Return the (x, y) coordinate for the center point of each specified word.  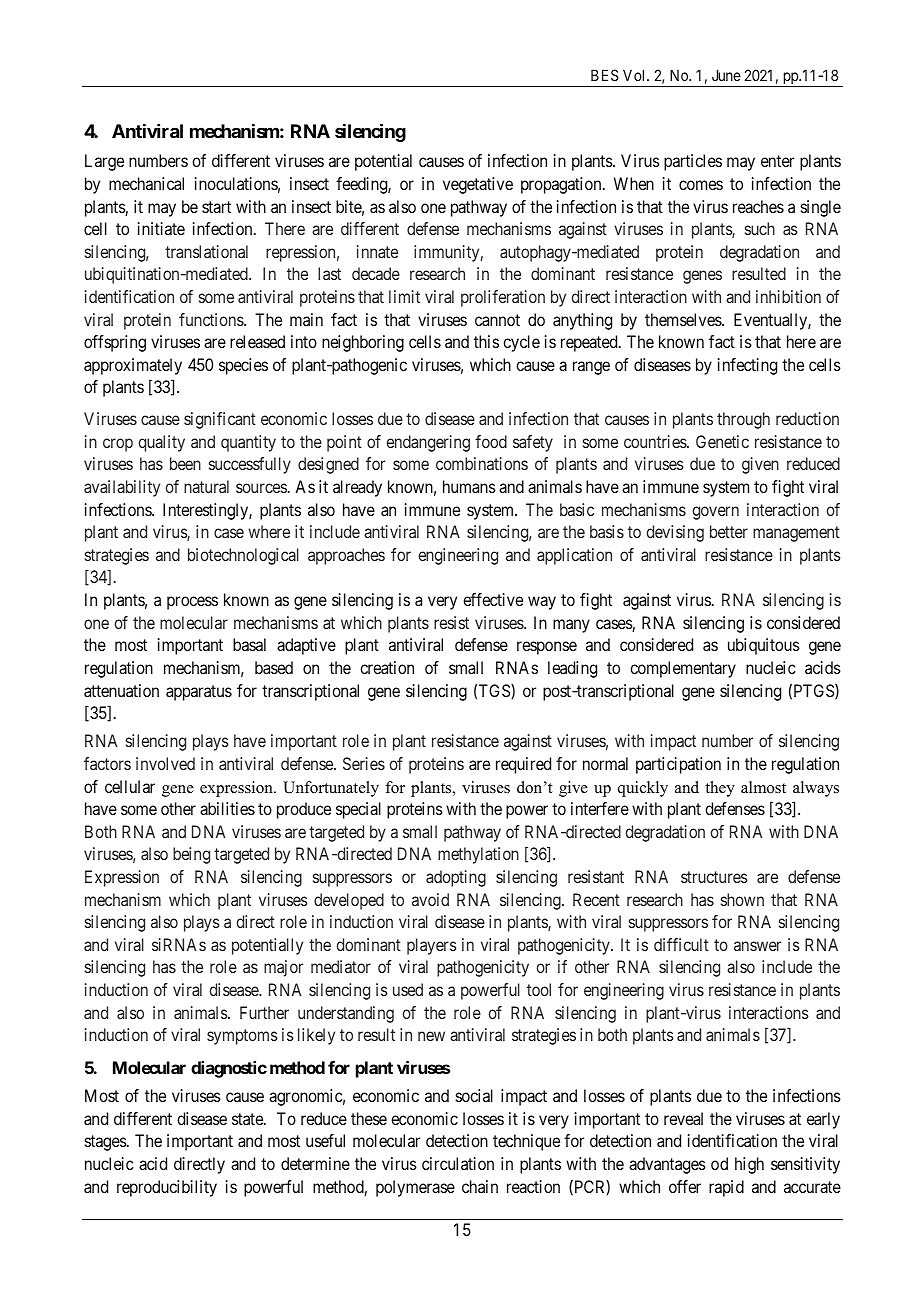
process (192, 603)
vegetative (478, 185)
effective (493, 599)
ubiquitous (764, 646)
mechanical (146, 183)
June (726, 75)
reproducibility (167, 1188)
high (749, 1165)
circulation (458, 1163)
